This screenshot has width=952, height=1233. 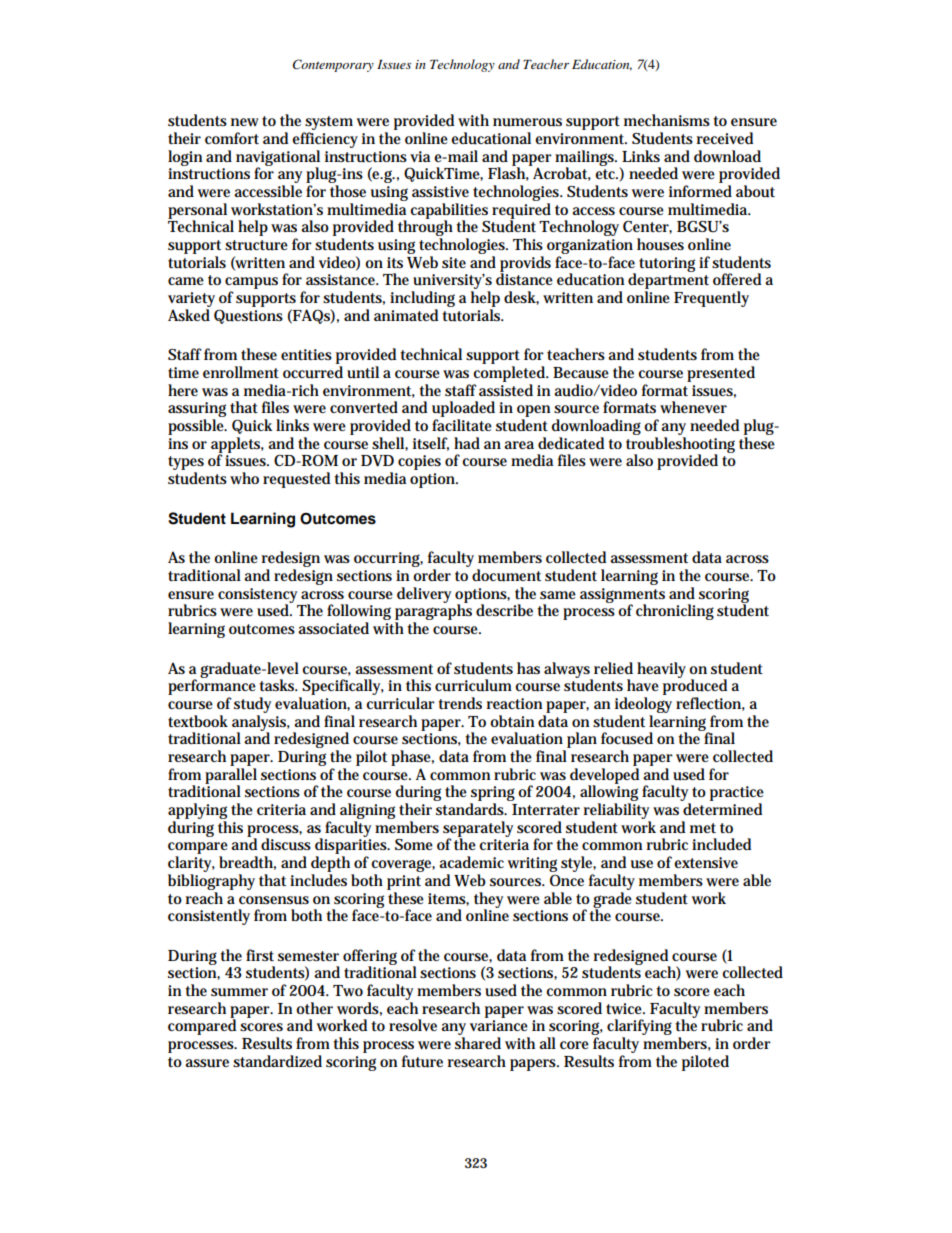 What do you see at coordinates (463, 410) in the screenshot?
I see `uploaded` at bounding box center [463, 410].
